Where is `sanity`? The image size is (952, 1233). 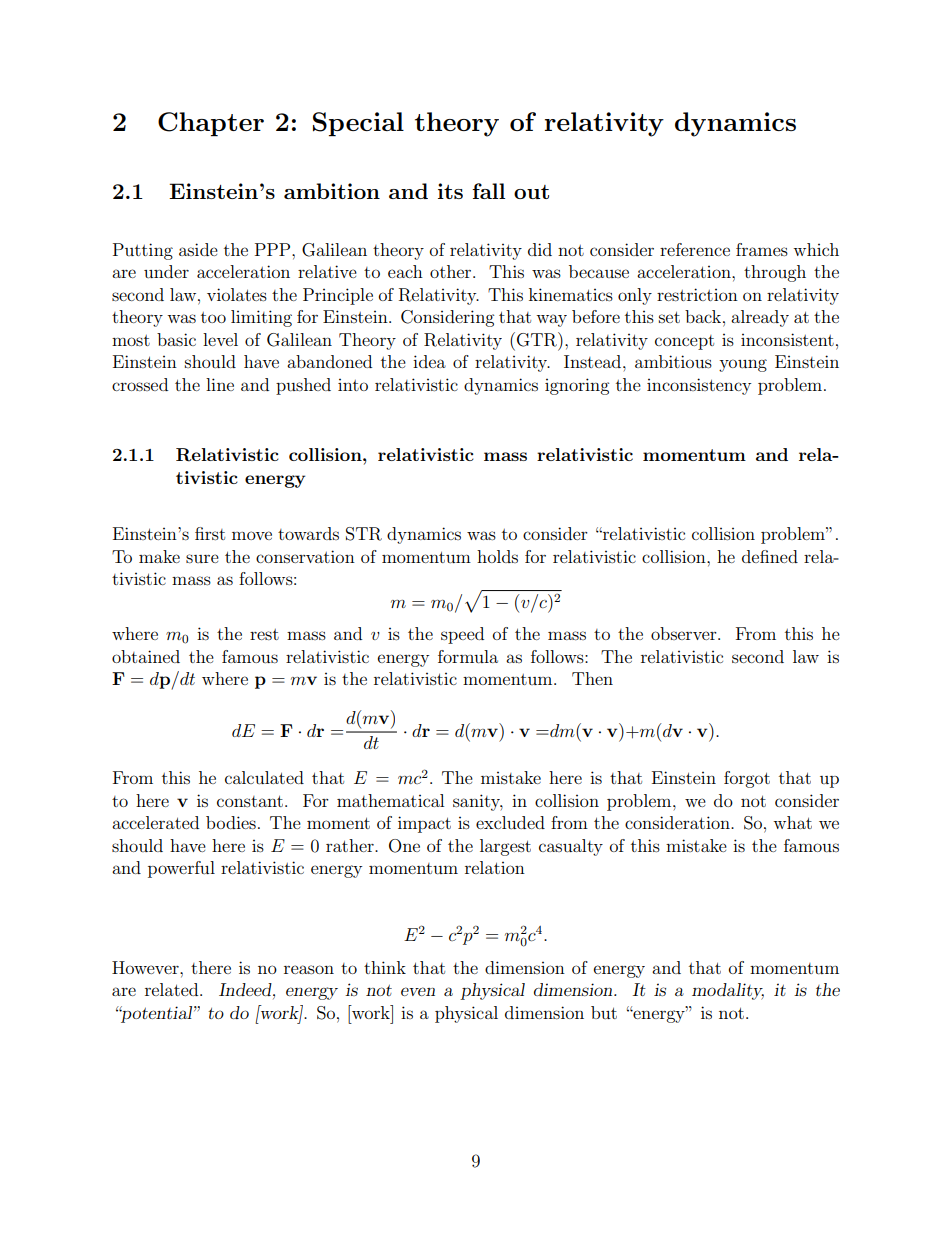
sanity is located at coordinates (478, 802).
